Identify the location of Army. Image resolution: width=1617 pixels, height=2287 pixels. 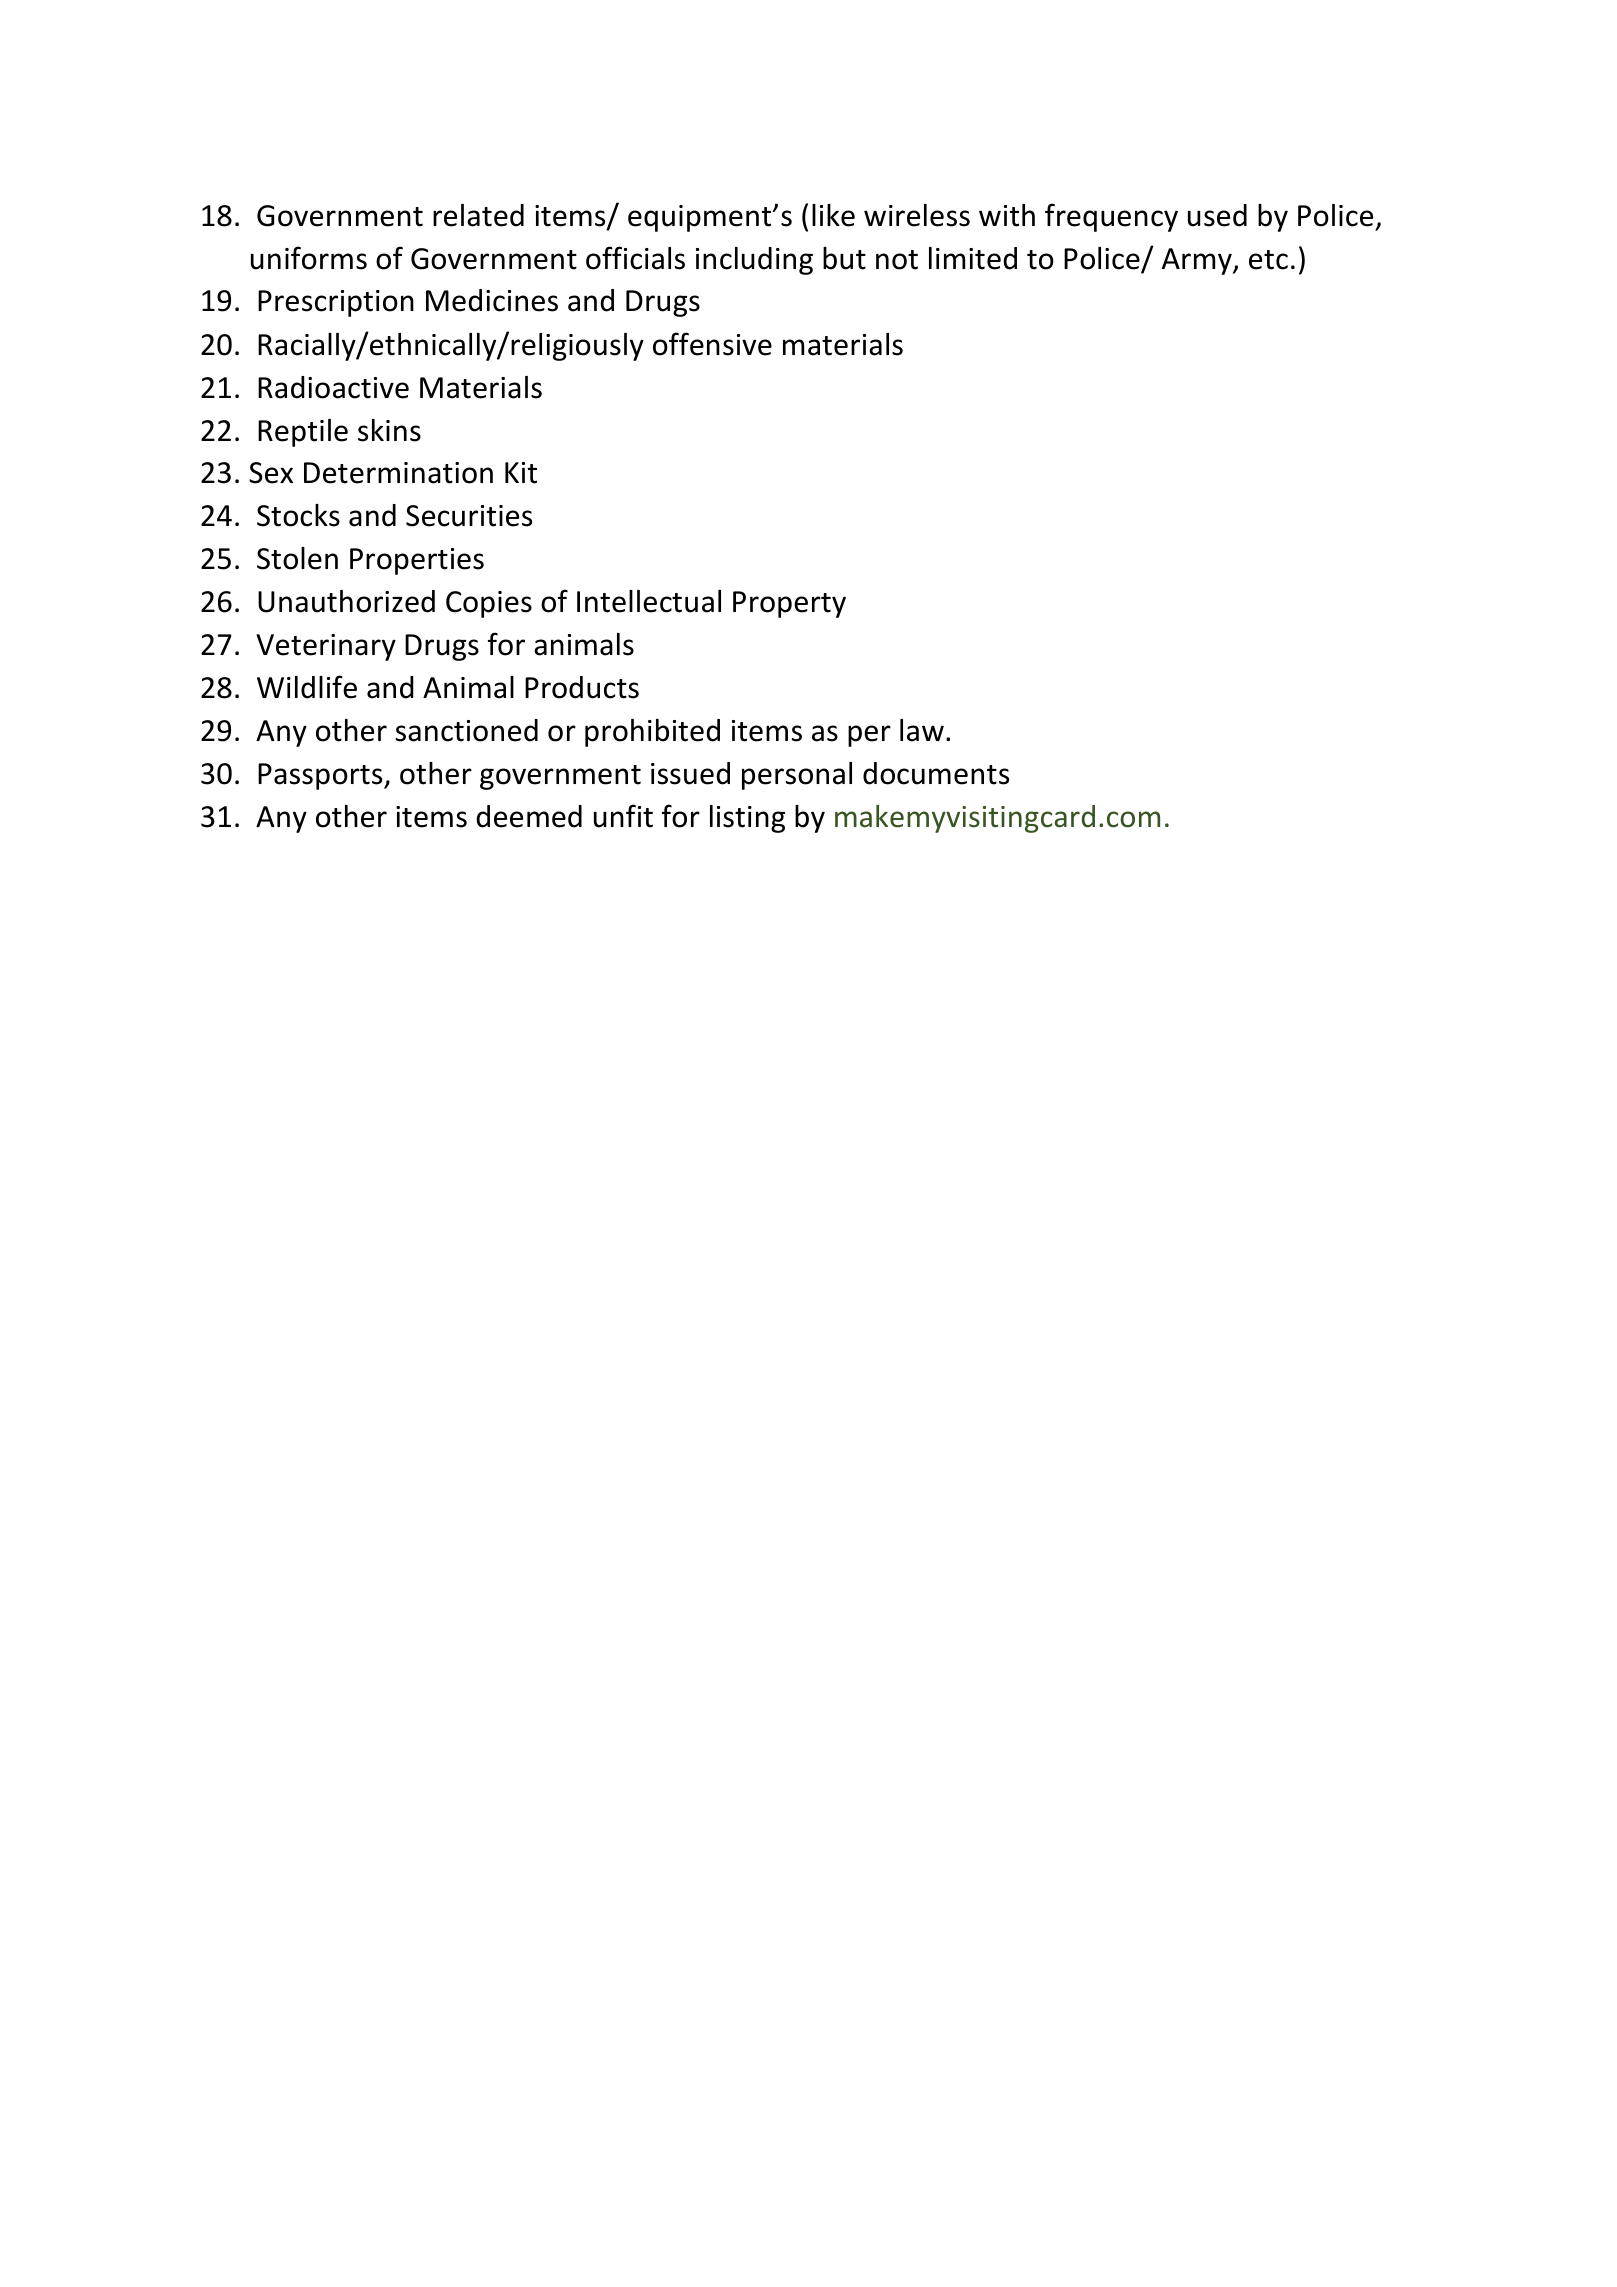
(1198, 261).
